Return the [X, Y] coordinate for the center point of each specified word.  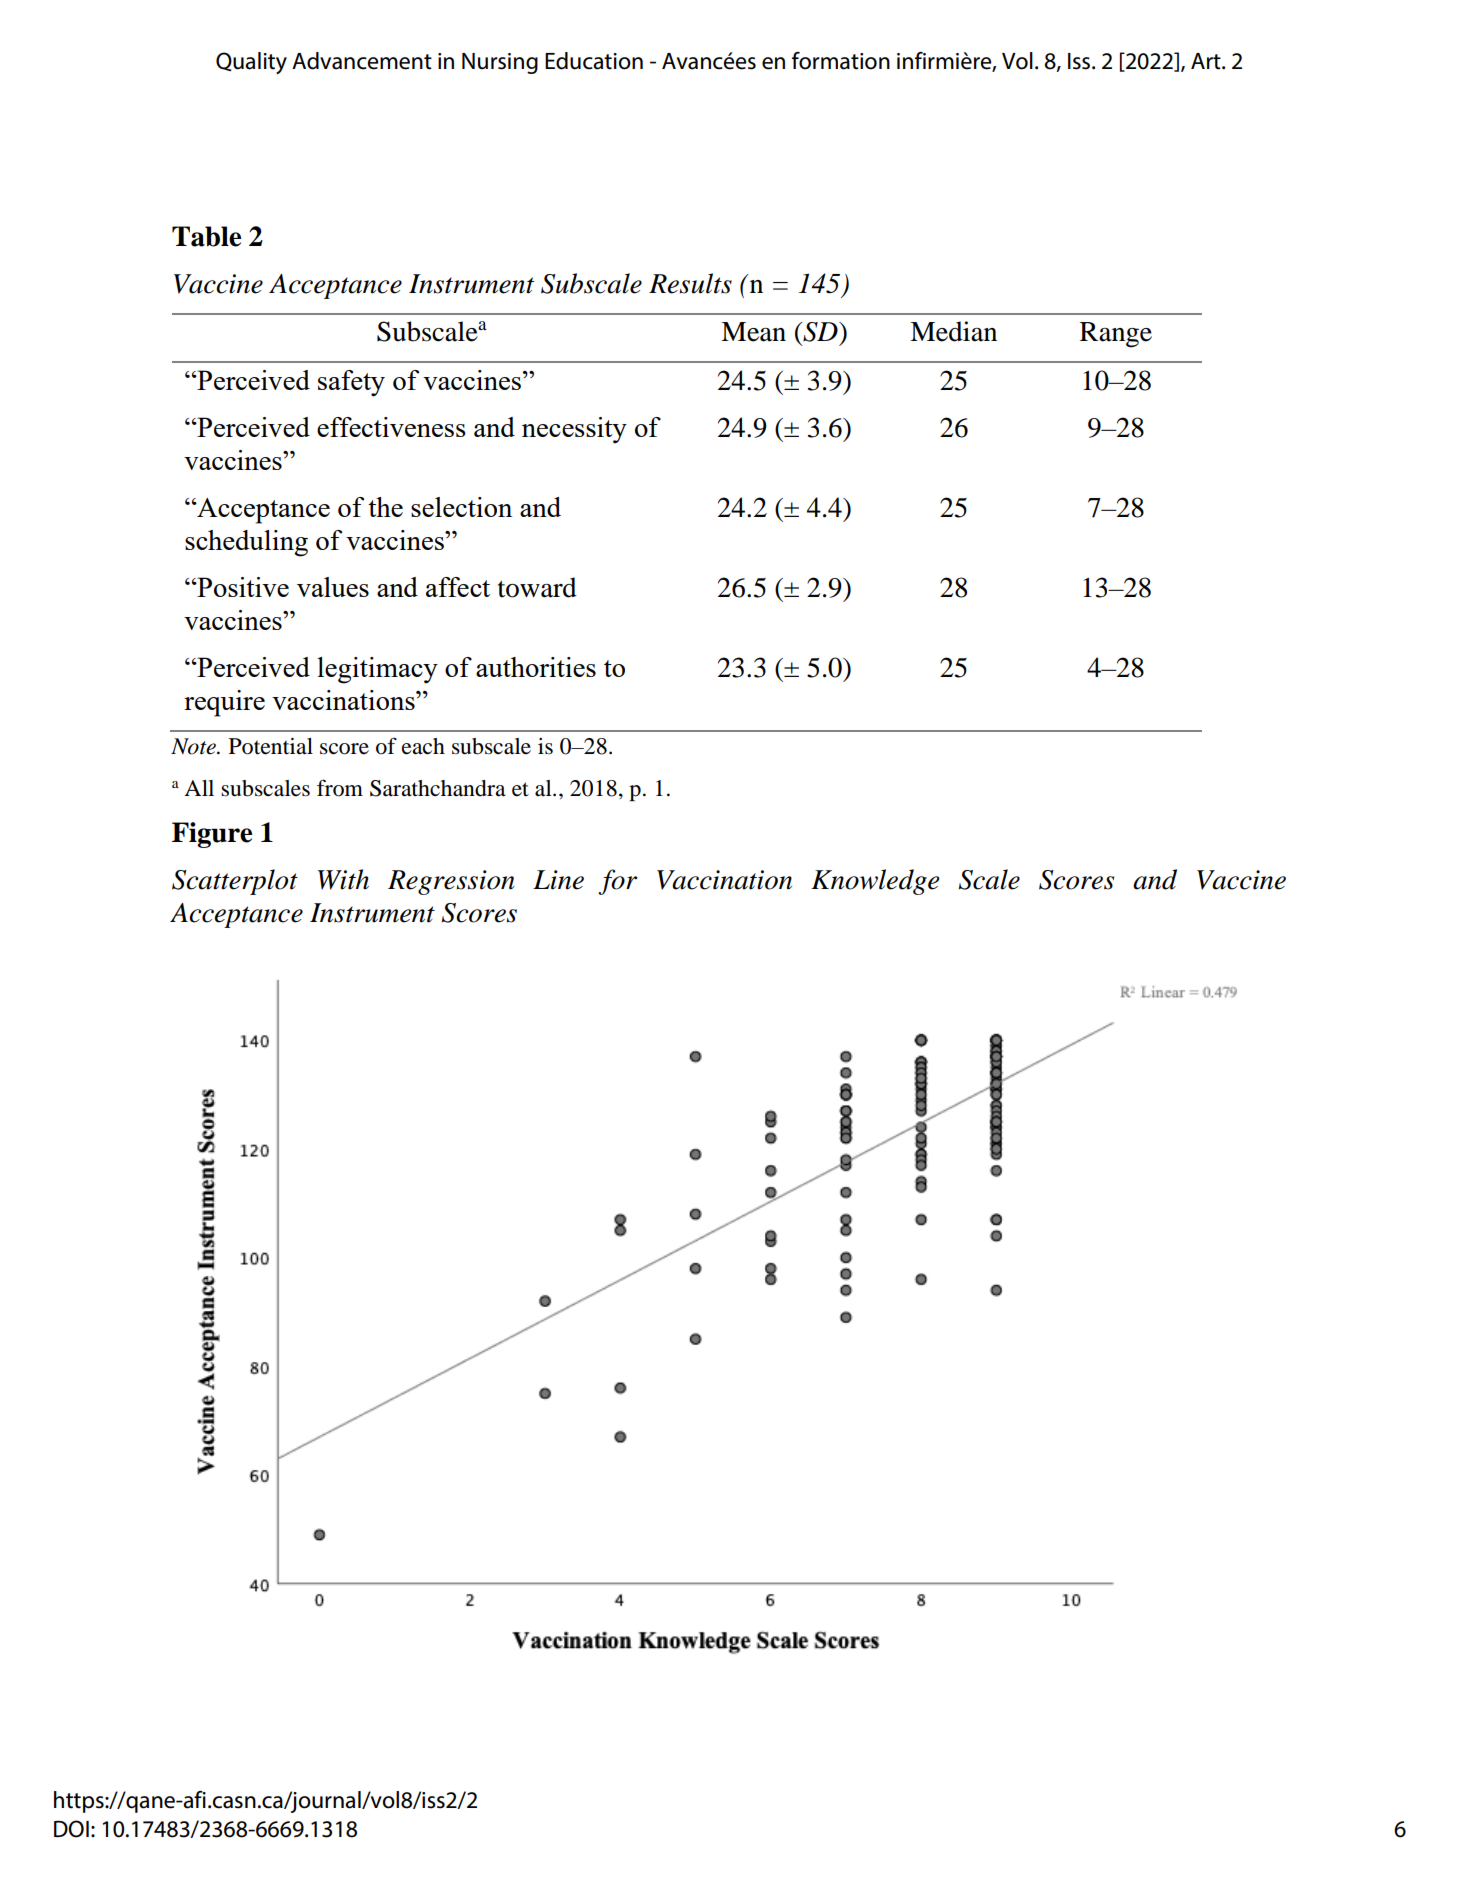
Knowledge [875, 882]
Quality [251, 63]
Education [594, 61]
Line [558, 880]
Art [1207, 61]
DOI [71, 1829]
